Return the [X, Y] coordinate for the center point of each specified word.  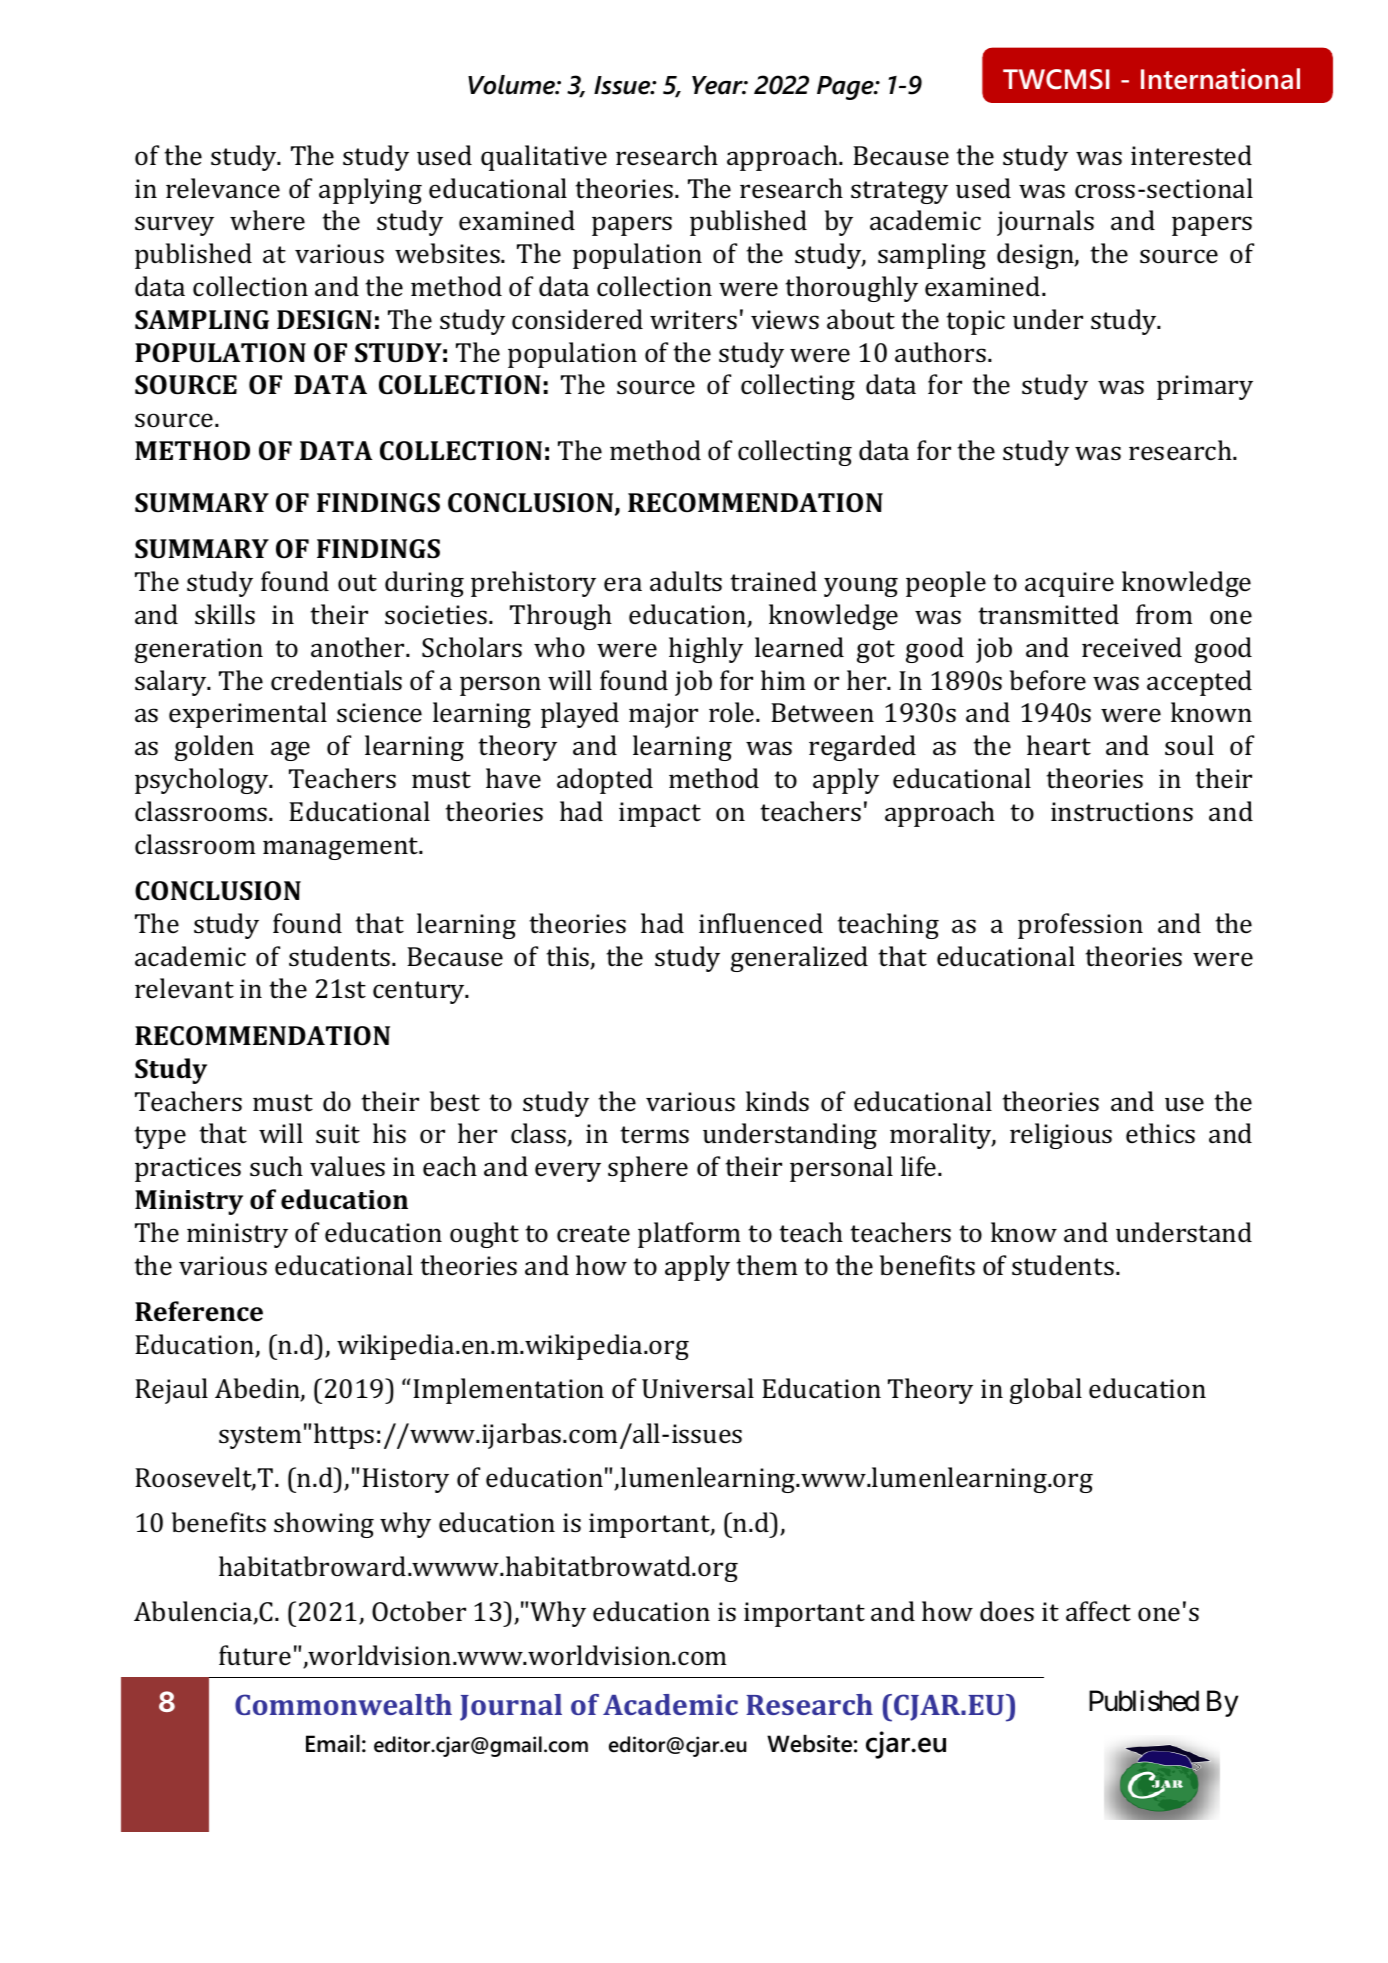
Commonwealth [343, 1704]
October [419, 1611]
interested [1191, 155]
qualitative [544, 158]
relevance [223, 188]
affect [1098, 1611]
